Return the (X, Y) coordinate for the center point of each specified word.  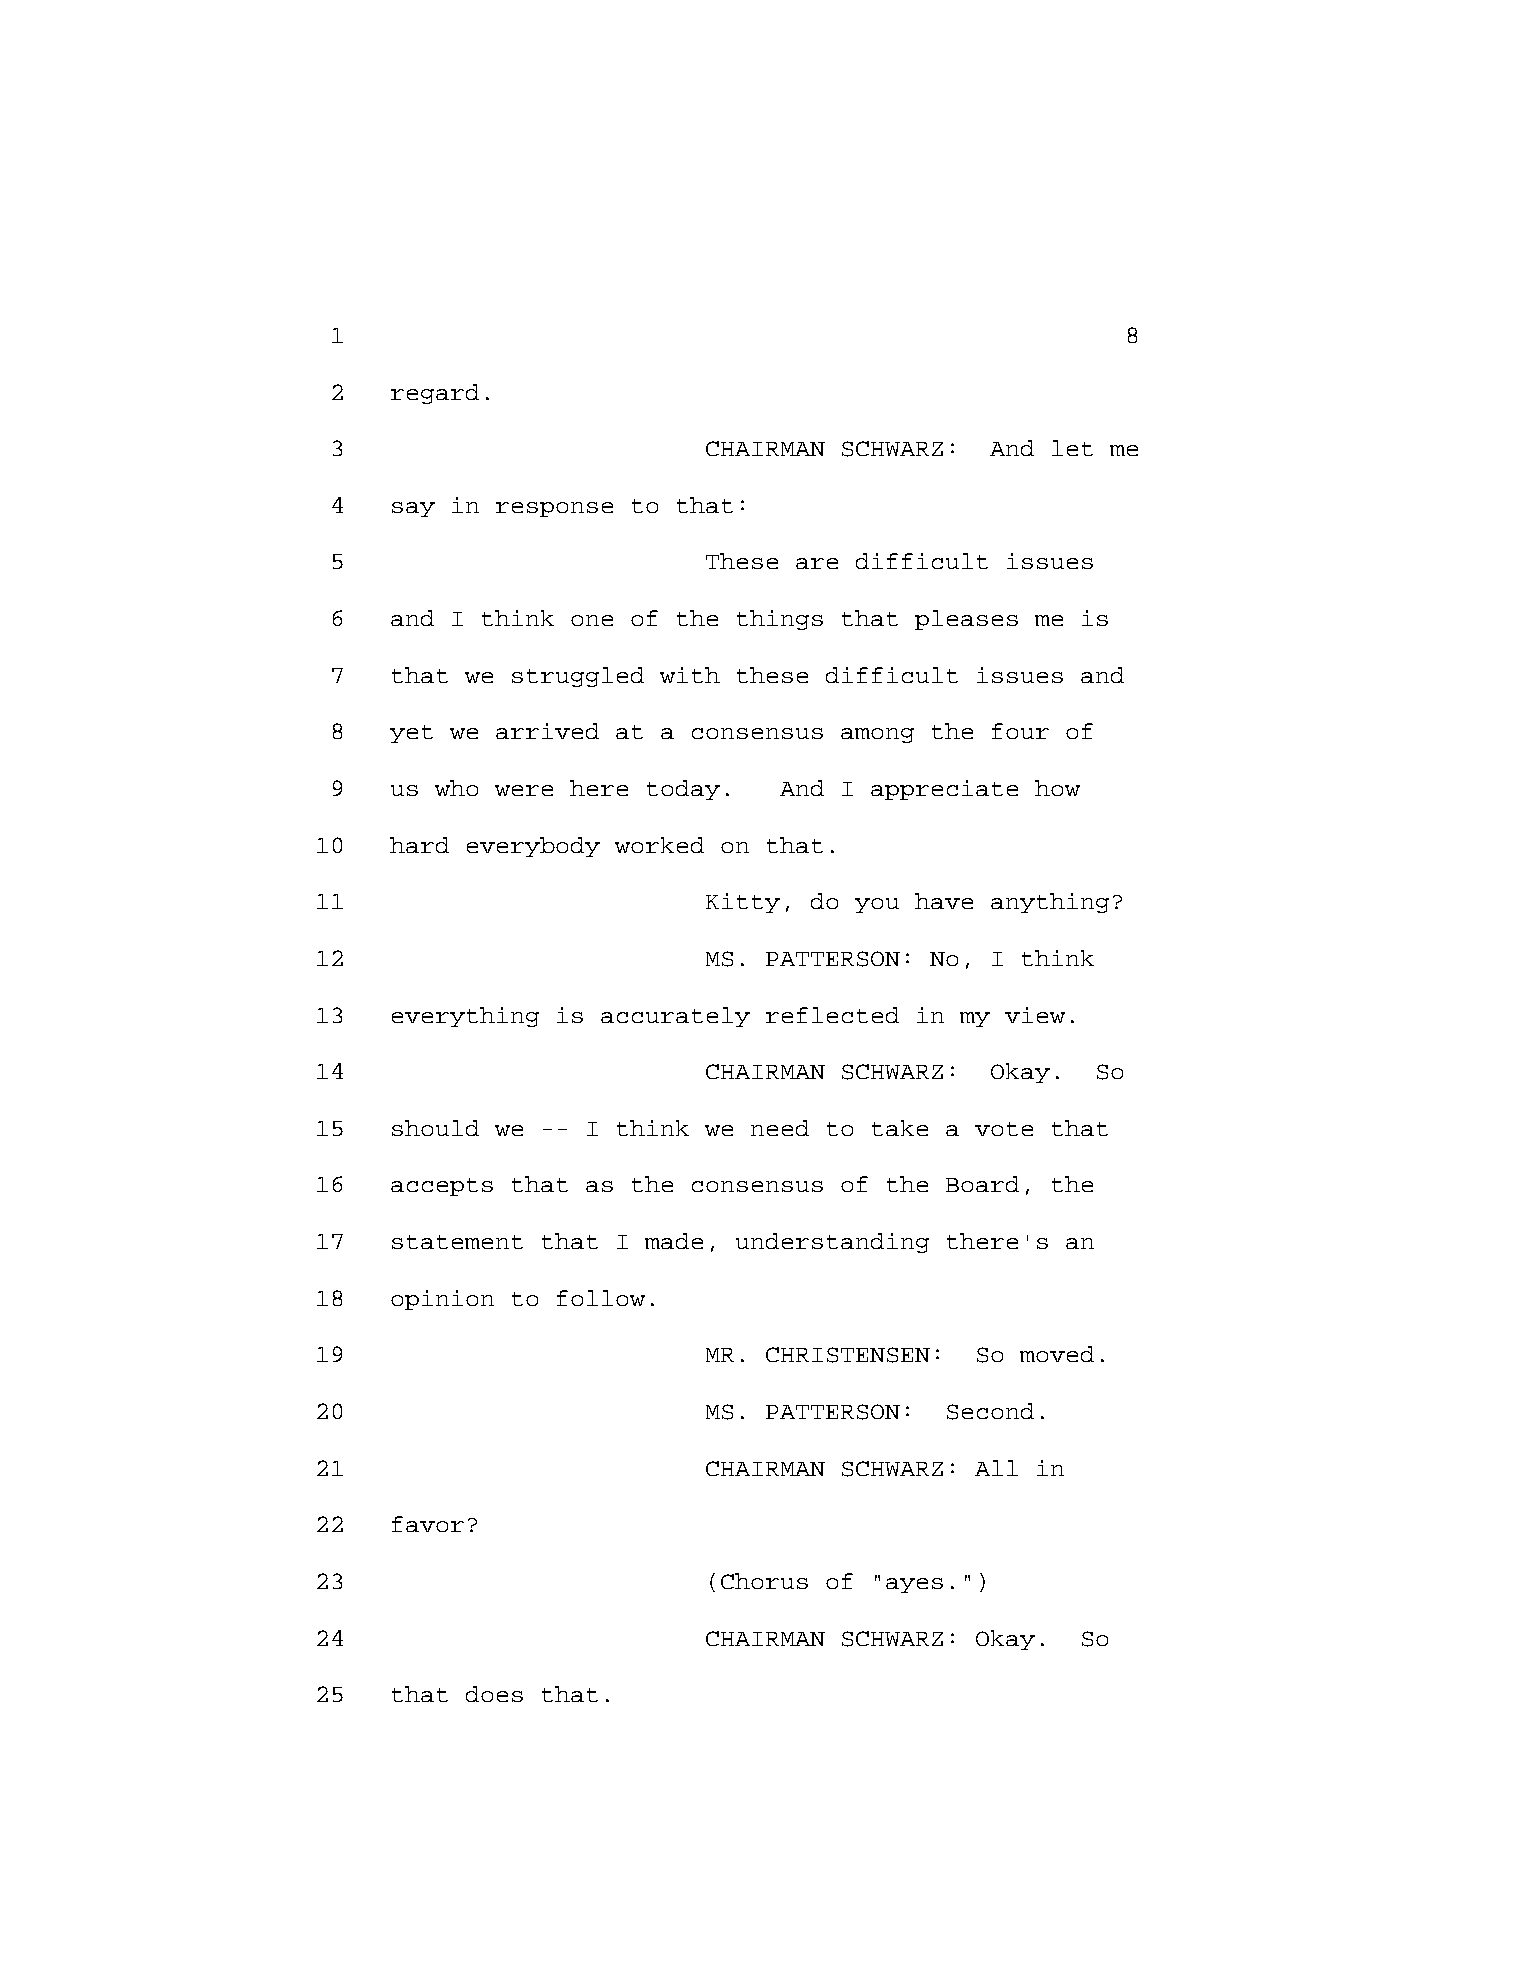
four (1020, 731)
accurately (675, 1017)
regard (435, 394)
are (817, 563)
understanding (832, 1243)
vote (1004, 1129)
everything (465, 1017)
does (494, 1694)
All (996, 1468)
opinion (442, 1300)
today (683, 790)
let (1072, 448)
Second (990, 1411)
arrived (547, 731)
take (900, 1128)
